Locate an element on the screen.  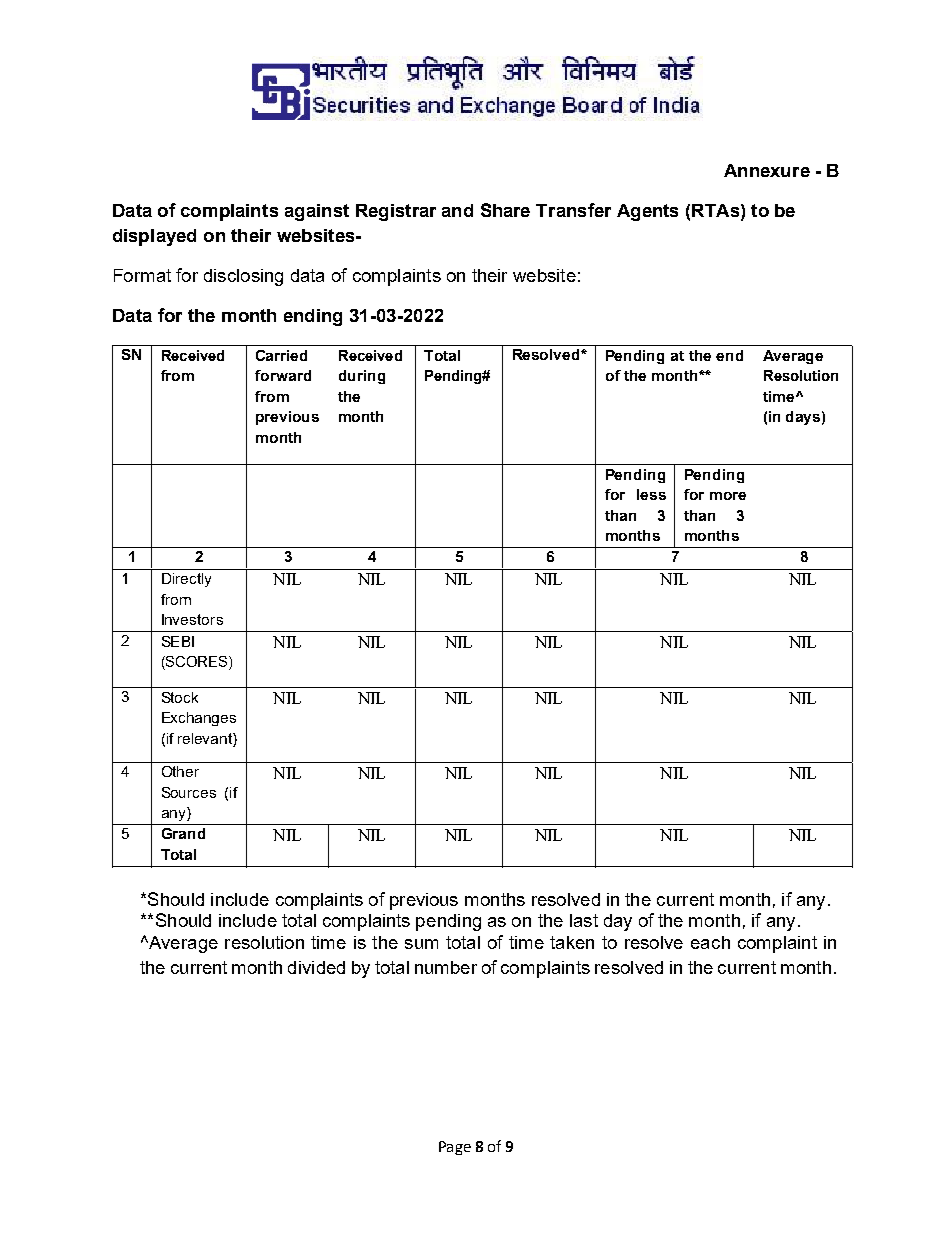
sum is located at coordinates (421, 944).
